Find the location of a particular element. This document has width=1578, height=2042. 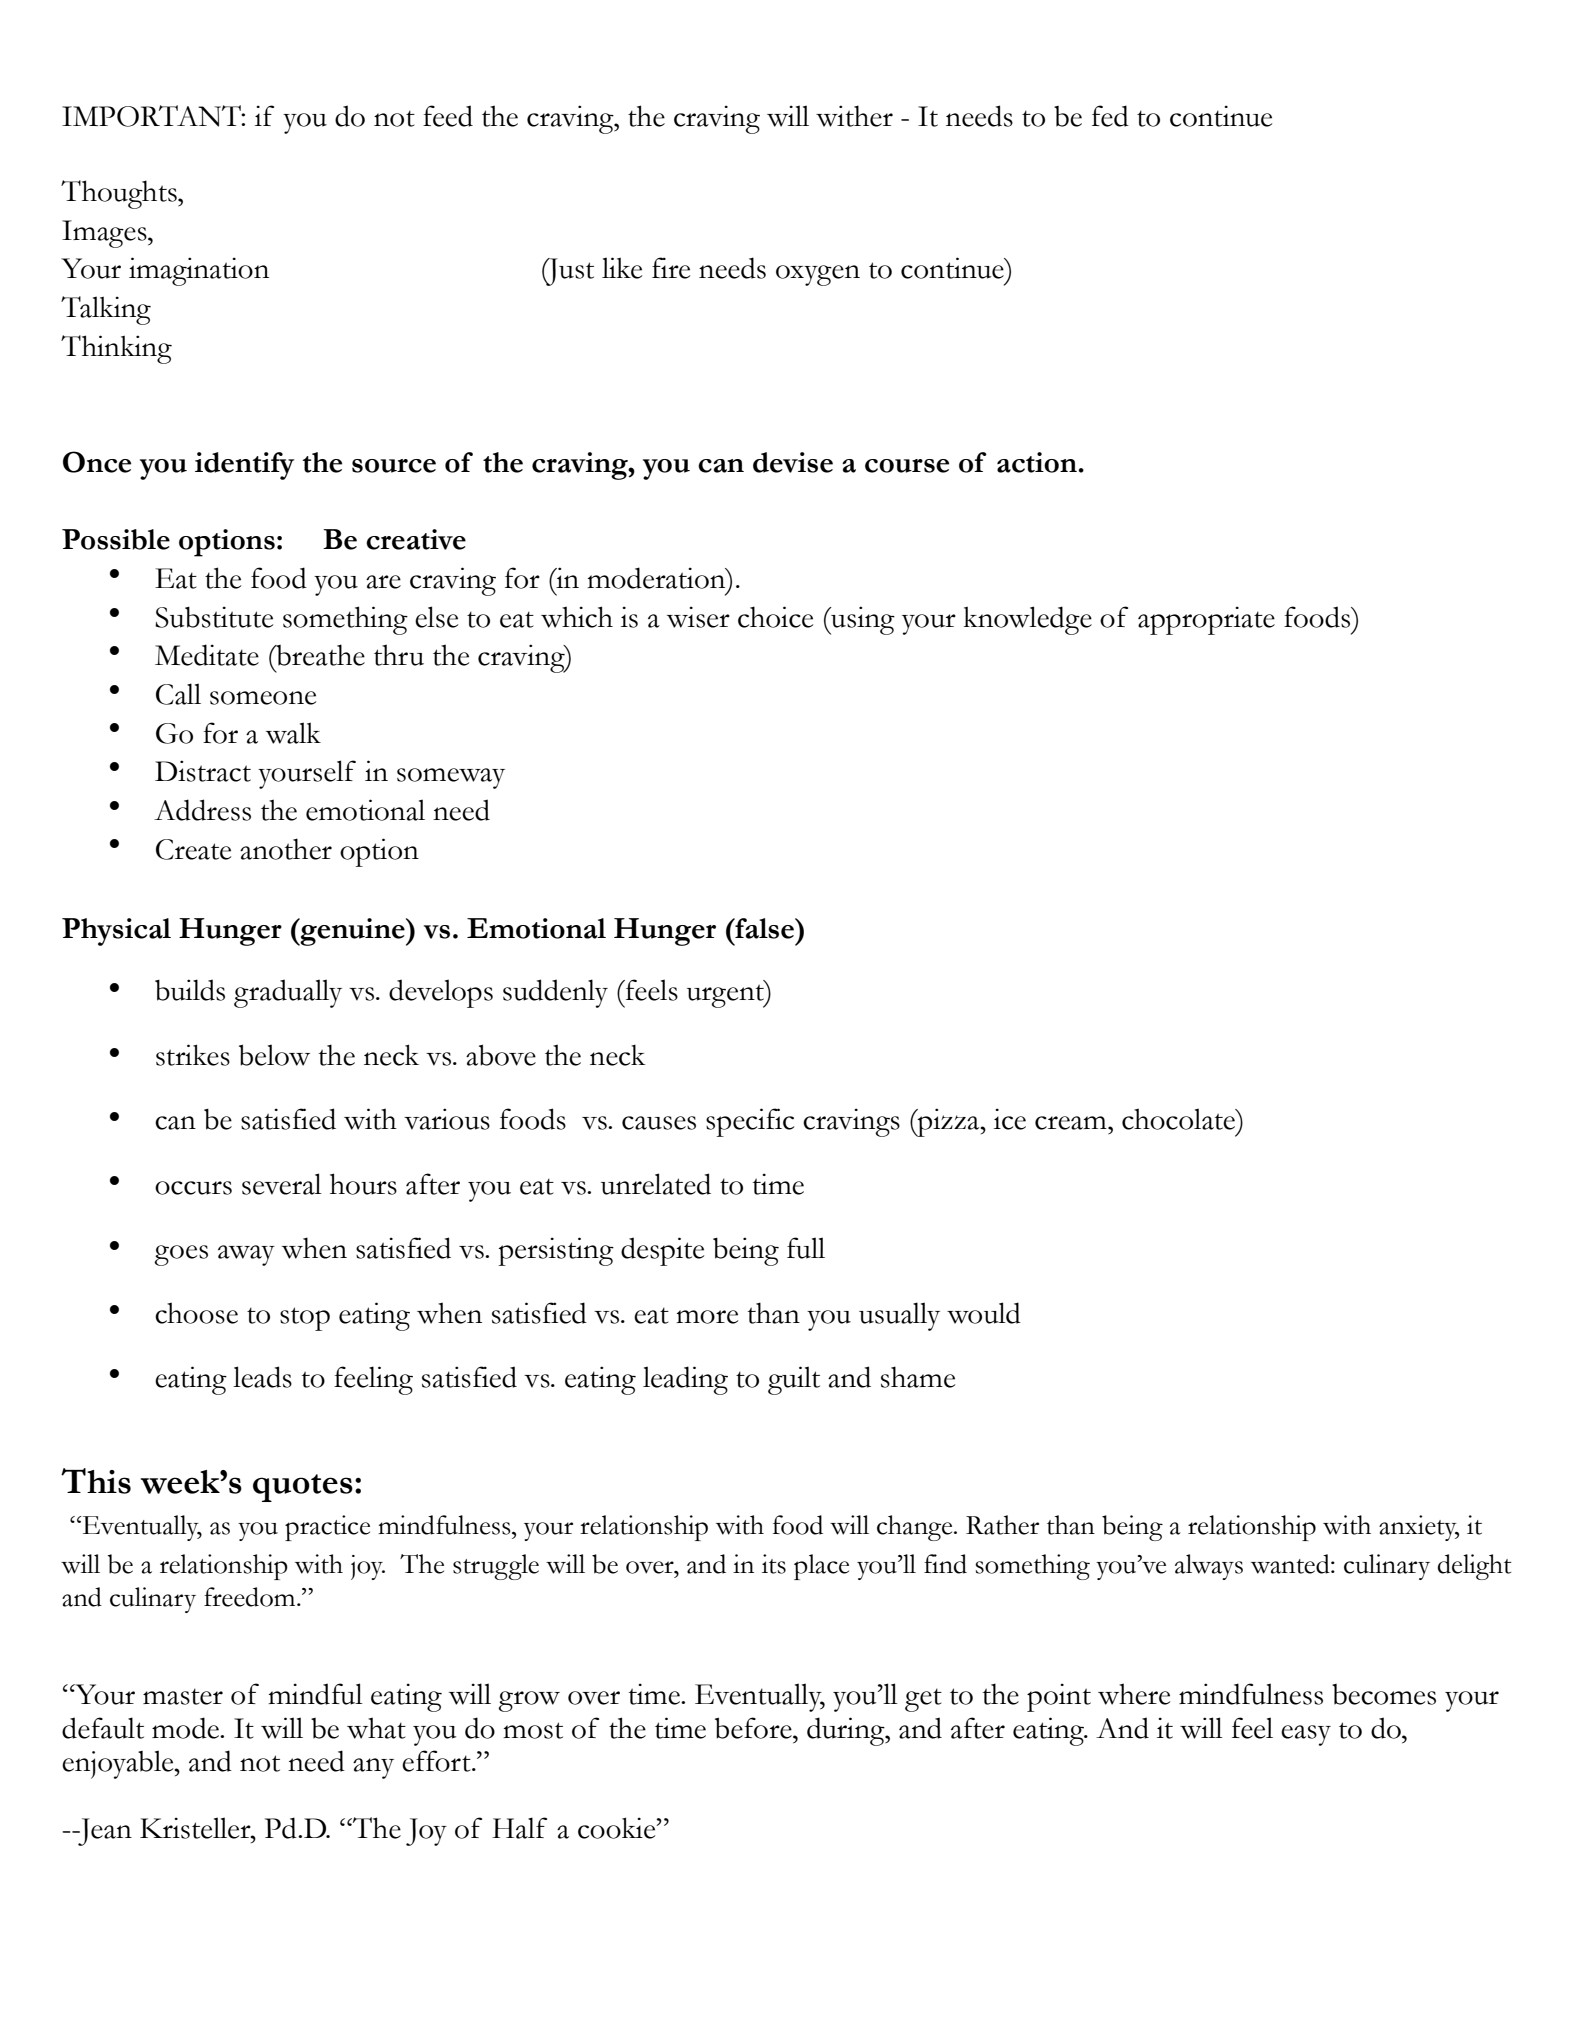

fed is located at coordinates (1110, 116).
